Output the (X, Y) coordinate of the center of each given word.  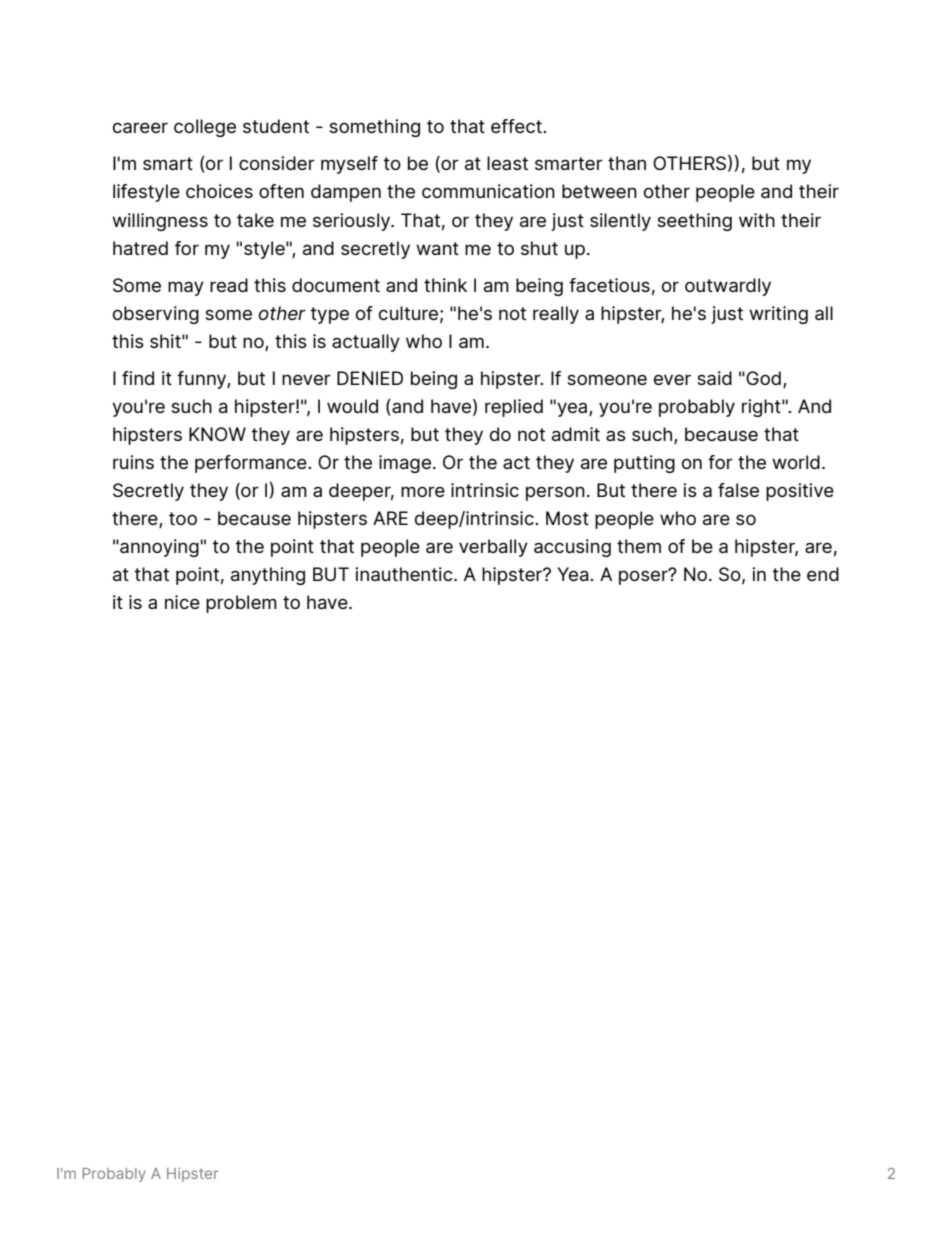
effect (517, 126)
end (823, 574)
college (205, 128)
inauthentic (405, 574)
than (627, 163)
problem (241, 604)
